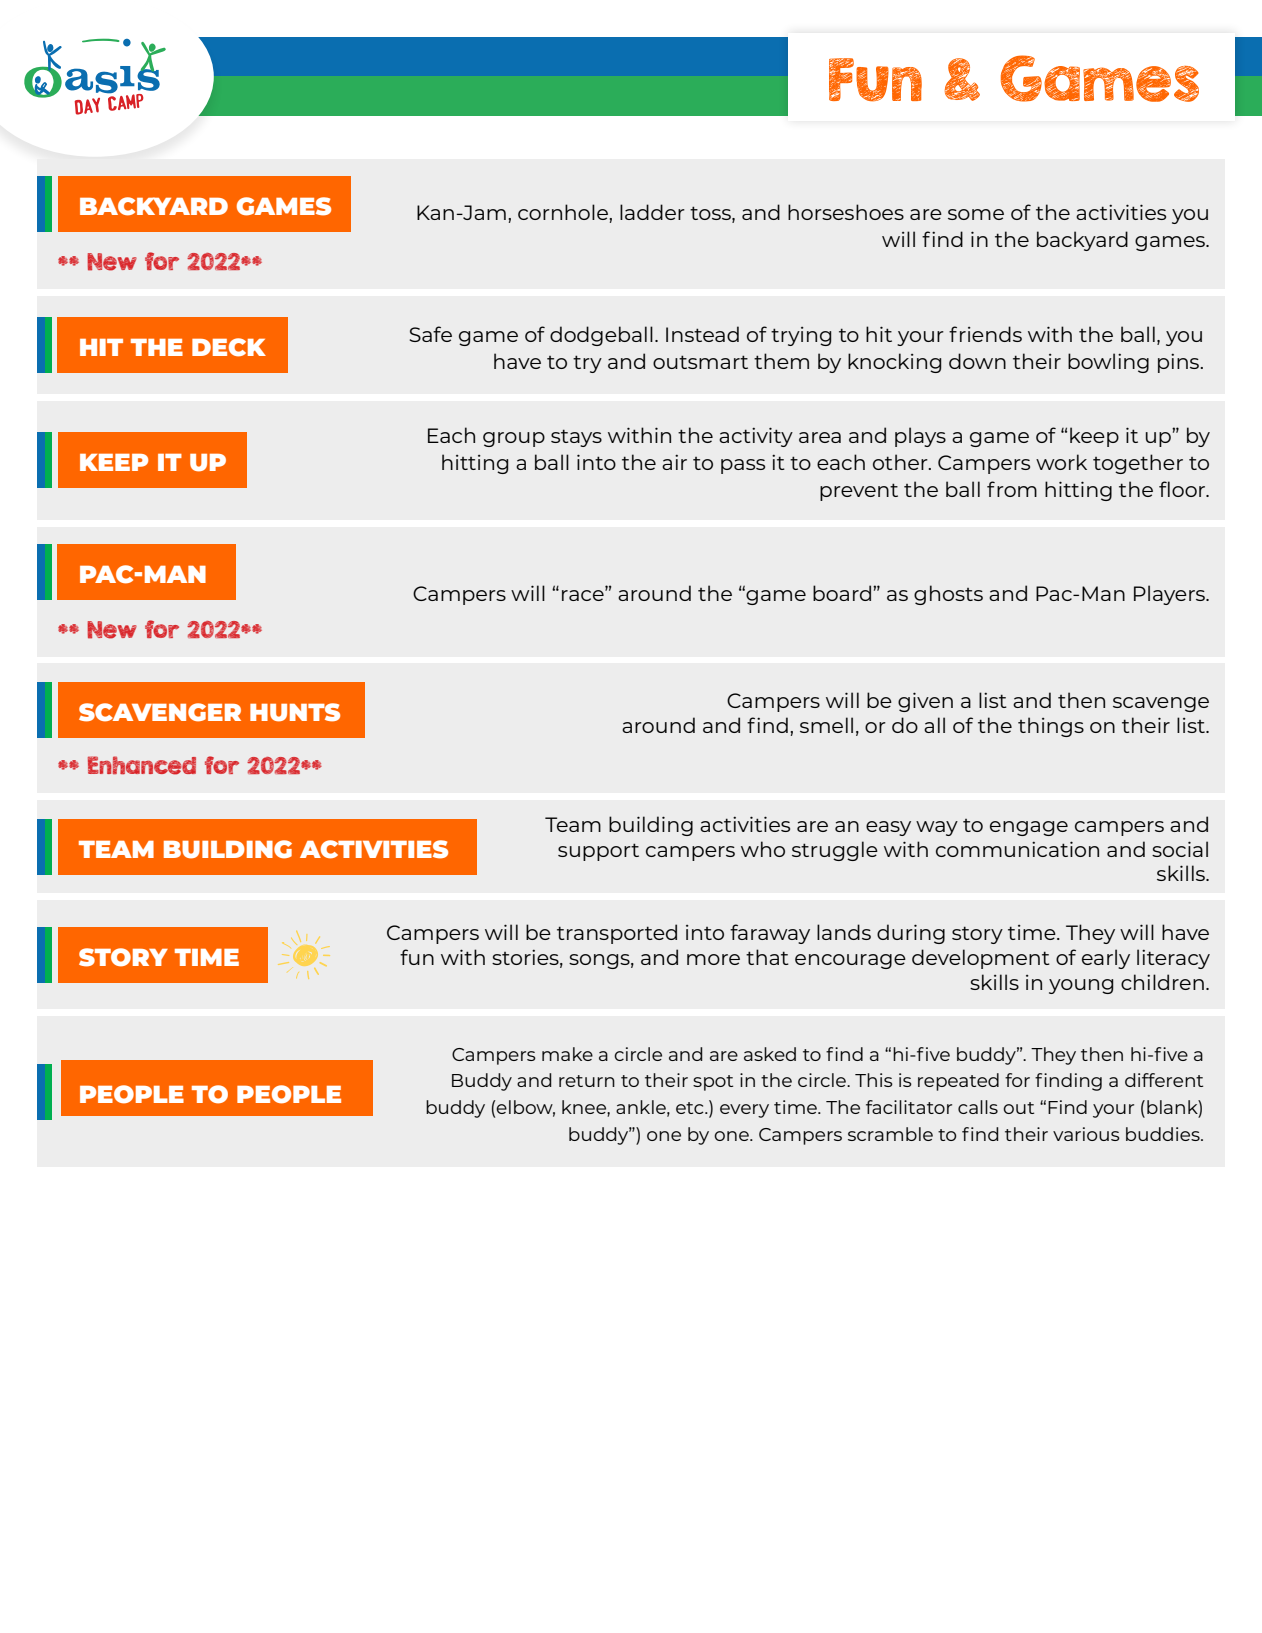  What do you see at coordinates (1017, 849) in the page?
I see `communication` at bounding box center [1017, 849].
